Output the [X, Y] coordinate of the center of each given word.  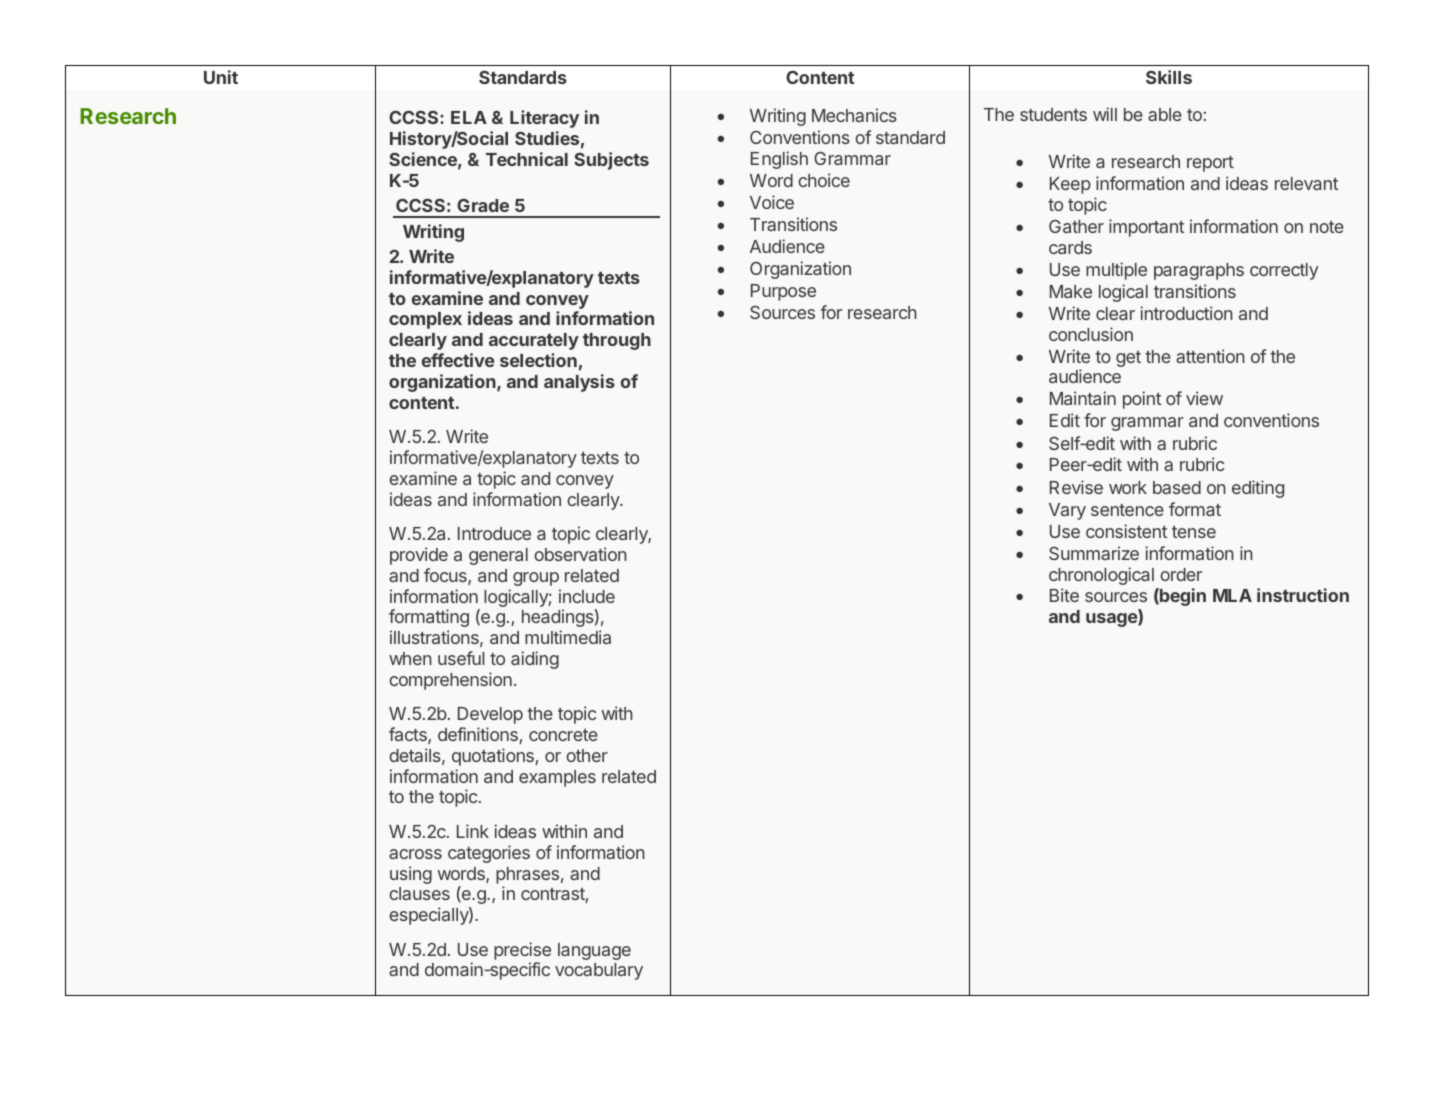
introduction [1186, 313]
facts [409, 735]
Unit [221, 77]
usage [1112, 620]
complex [425, 320]
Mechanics [854, 115]
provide [419, 556]
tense [1194, 532]
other [587, 755]
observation [580, 554]
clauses [419, 893]
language [594, 951]
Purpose [783, 292]
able [1165, 114]
